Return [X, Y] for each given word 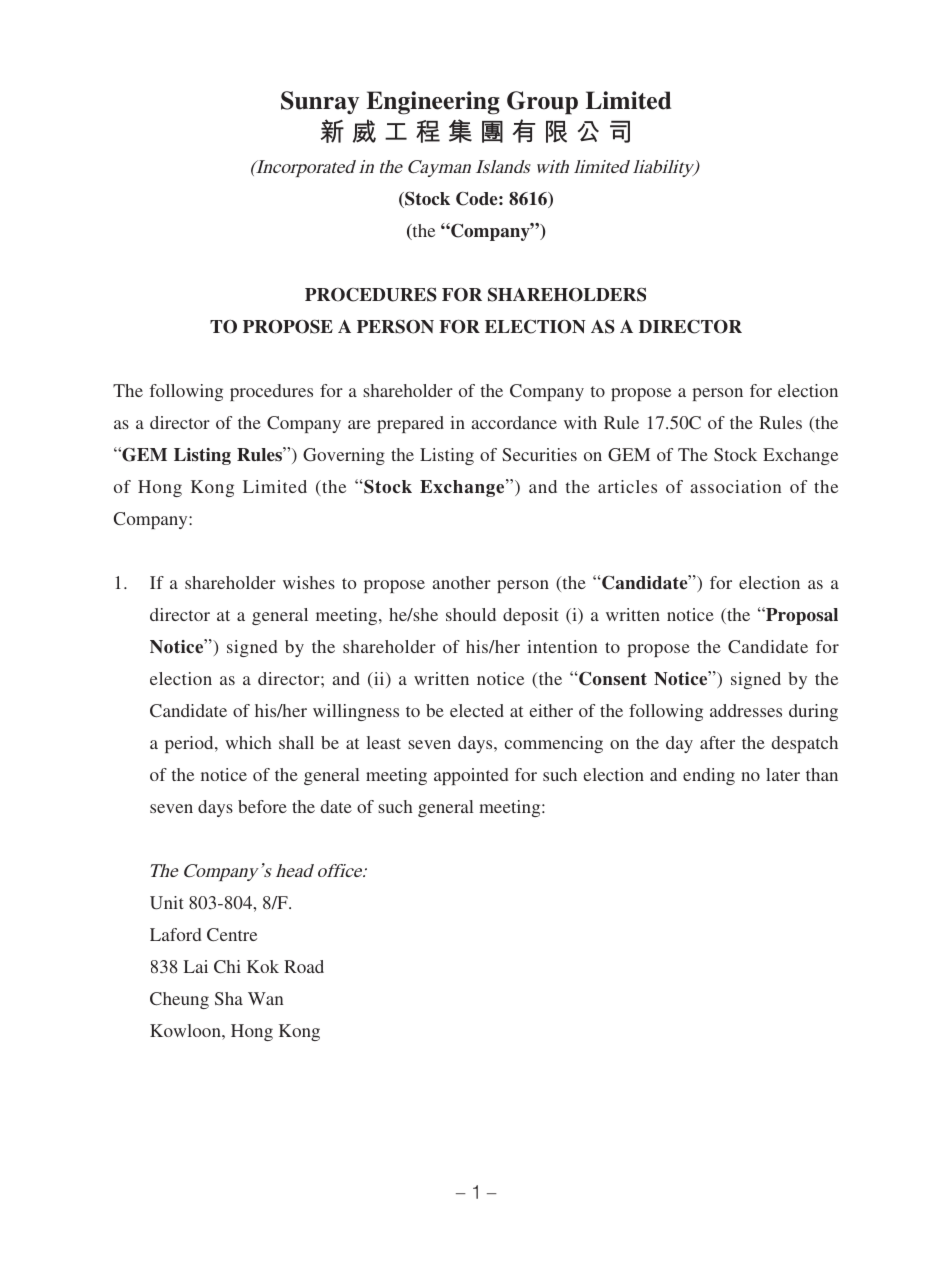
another [461, 582]
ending [709, 776]
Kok [263, 966]
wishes [309, 582]
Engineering [433, 103]
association [735, 486]
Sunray [320, 102]
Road [304, 966]
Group [542, 103]
